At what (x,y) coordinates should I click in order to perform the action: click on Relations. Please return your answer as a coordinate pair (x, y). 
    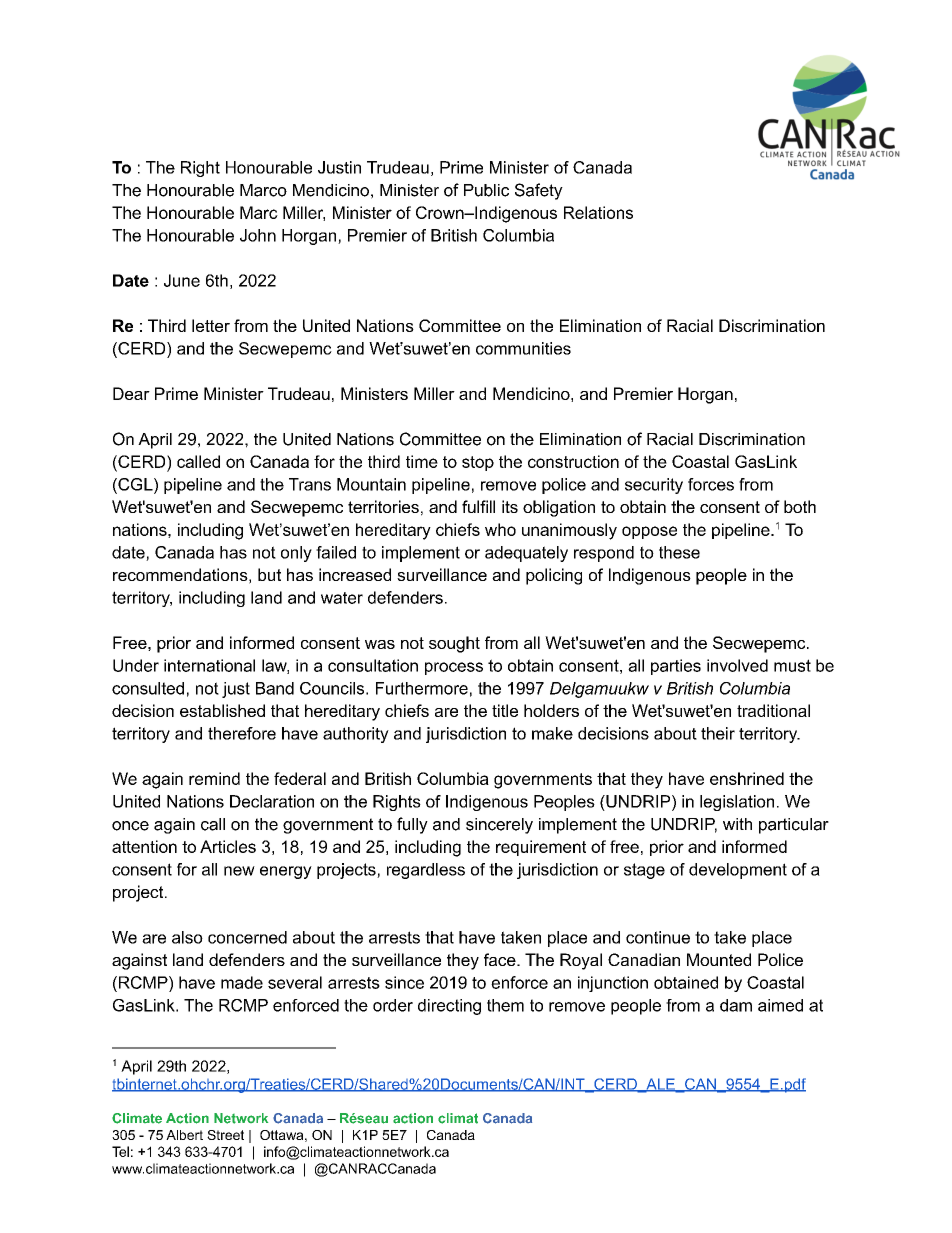
    Looking at the image, I should click on (598, 212).
